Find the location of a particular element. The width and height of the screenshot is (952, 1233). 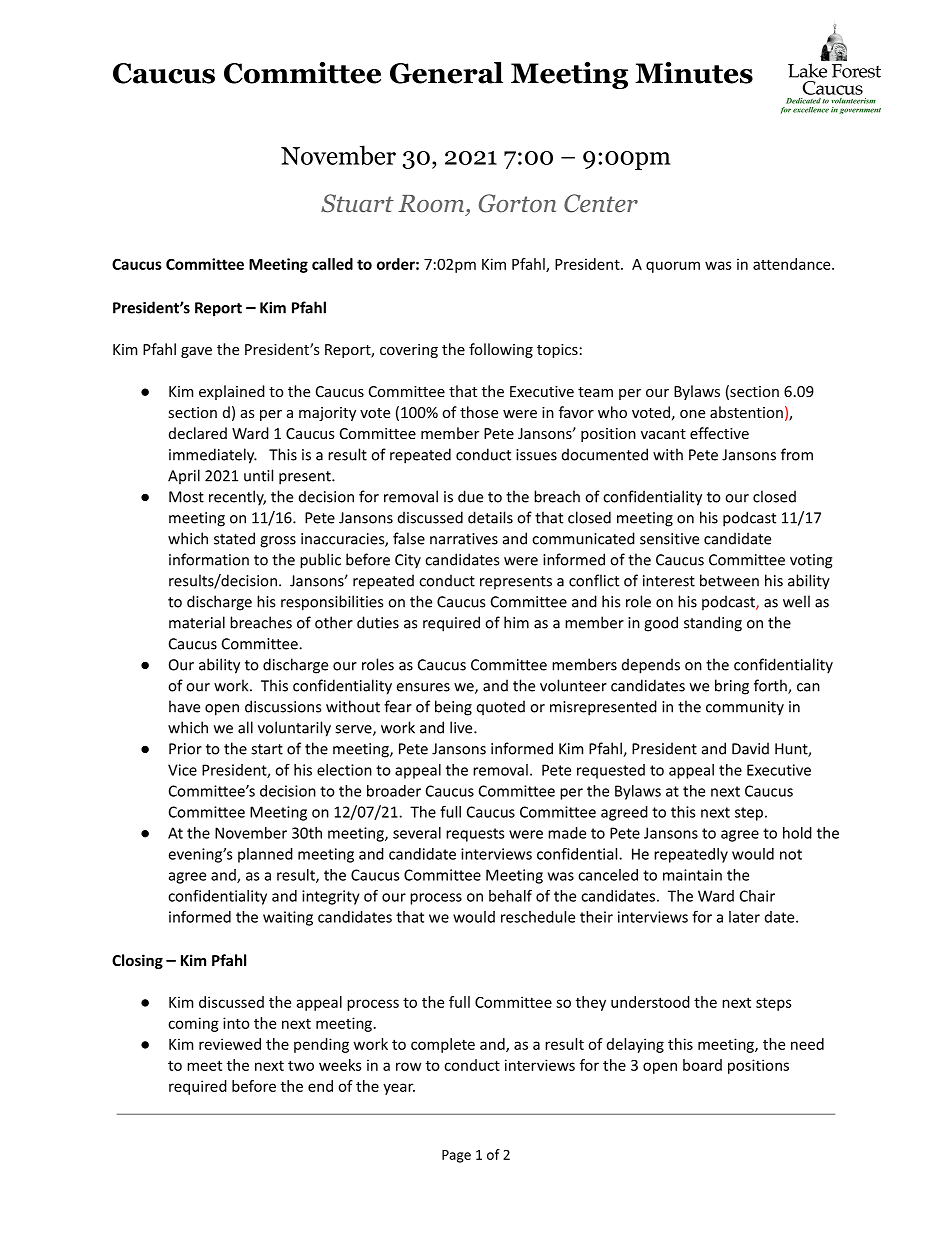

General is located at coordinates (446, 73).
